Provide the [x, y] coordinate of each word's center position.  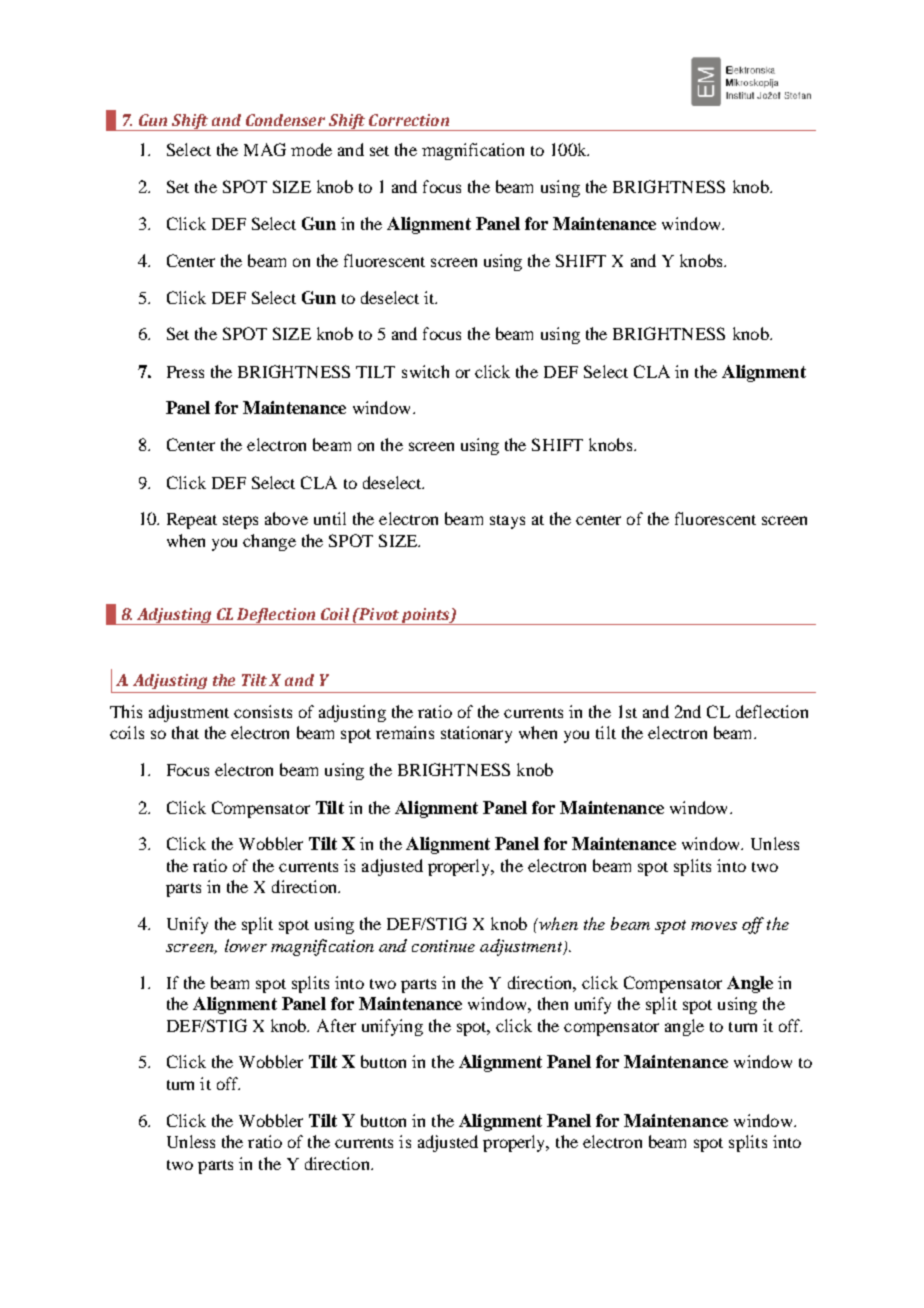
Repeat [192, 521]
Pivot [378, 614]
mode [311, 149]
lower [246, 945]
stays [507, 522]
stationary [476, 734]
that [185, 732]
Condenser [285, 120]
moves [714, 926]
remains [405, 732]
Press [185, 372]
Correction [409, 120]
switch [425, 371]
